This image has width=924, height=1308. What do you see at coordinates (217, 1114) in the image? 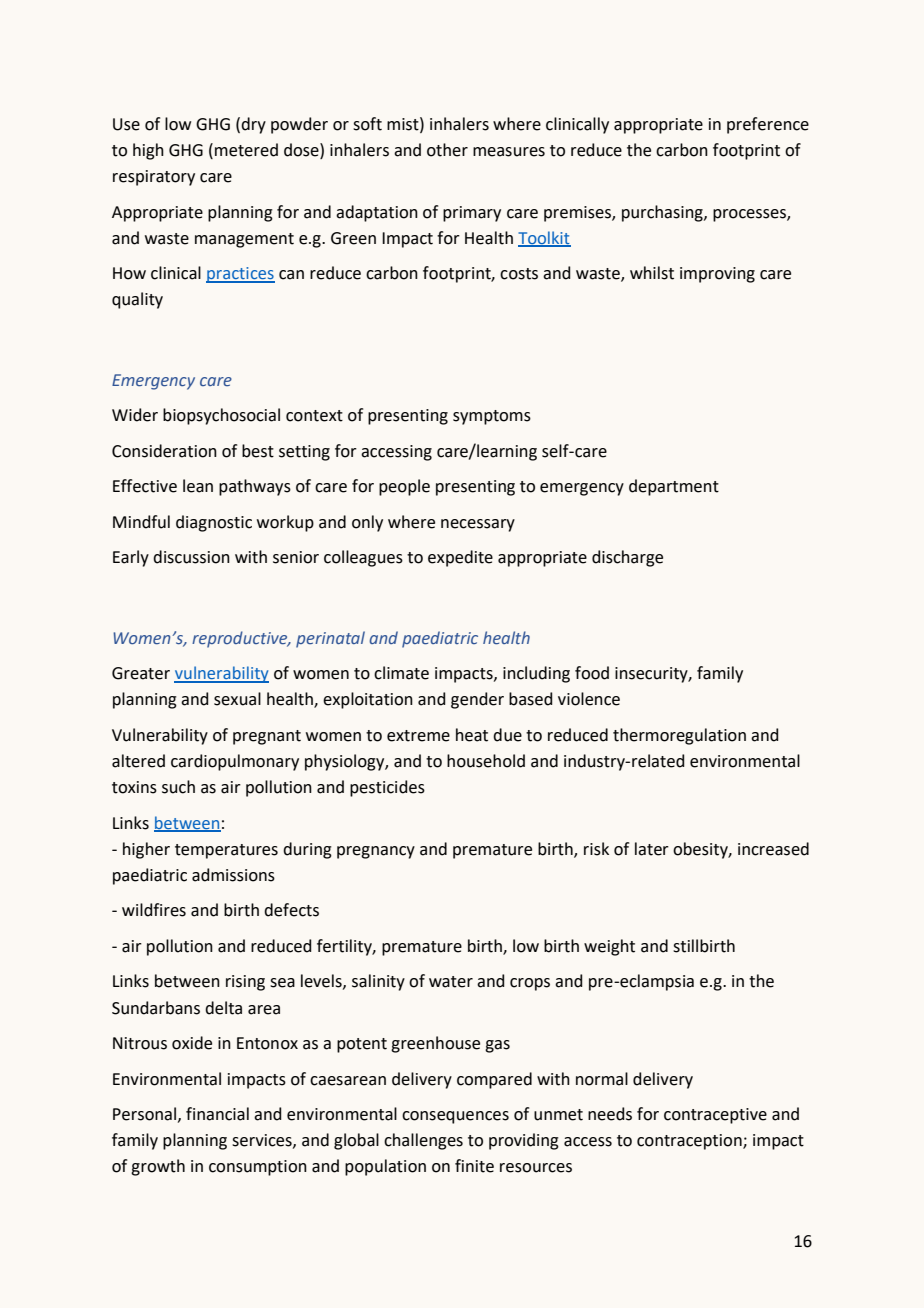
I see `financial` at bounding box center [217, 1114].
